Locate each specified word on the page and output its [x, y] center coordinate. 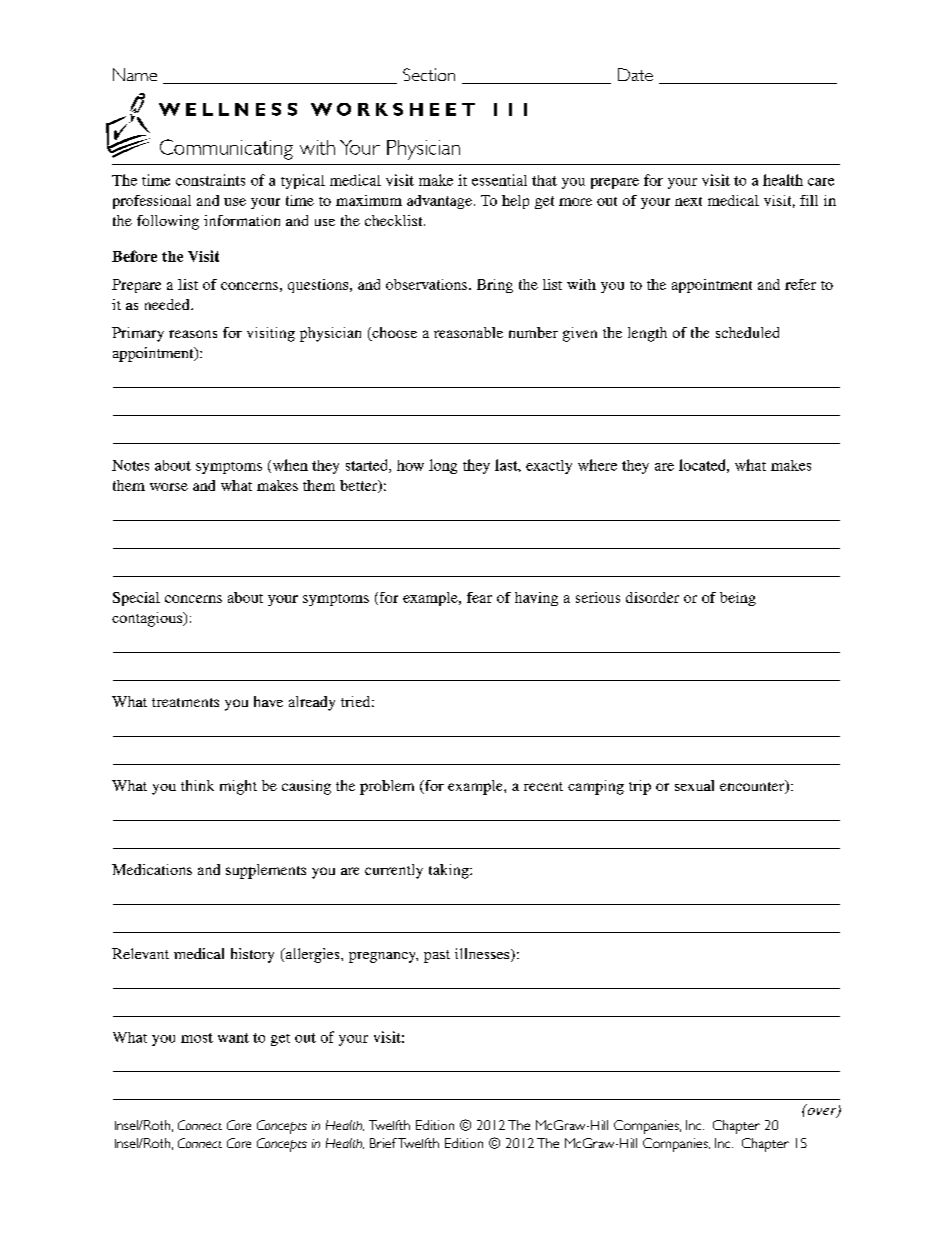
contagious [148, 619]
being [738, 599]
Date [635, 74]
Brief [383, 1143]
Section [429, 74]
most [197, 1038]
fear [479, 597]
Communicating [226, 149]
